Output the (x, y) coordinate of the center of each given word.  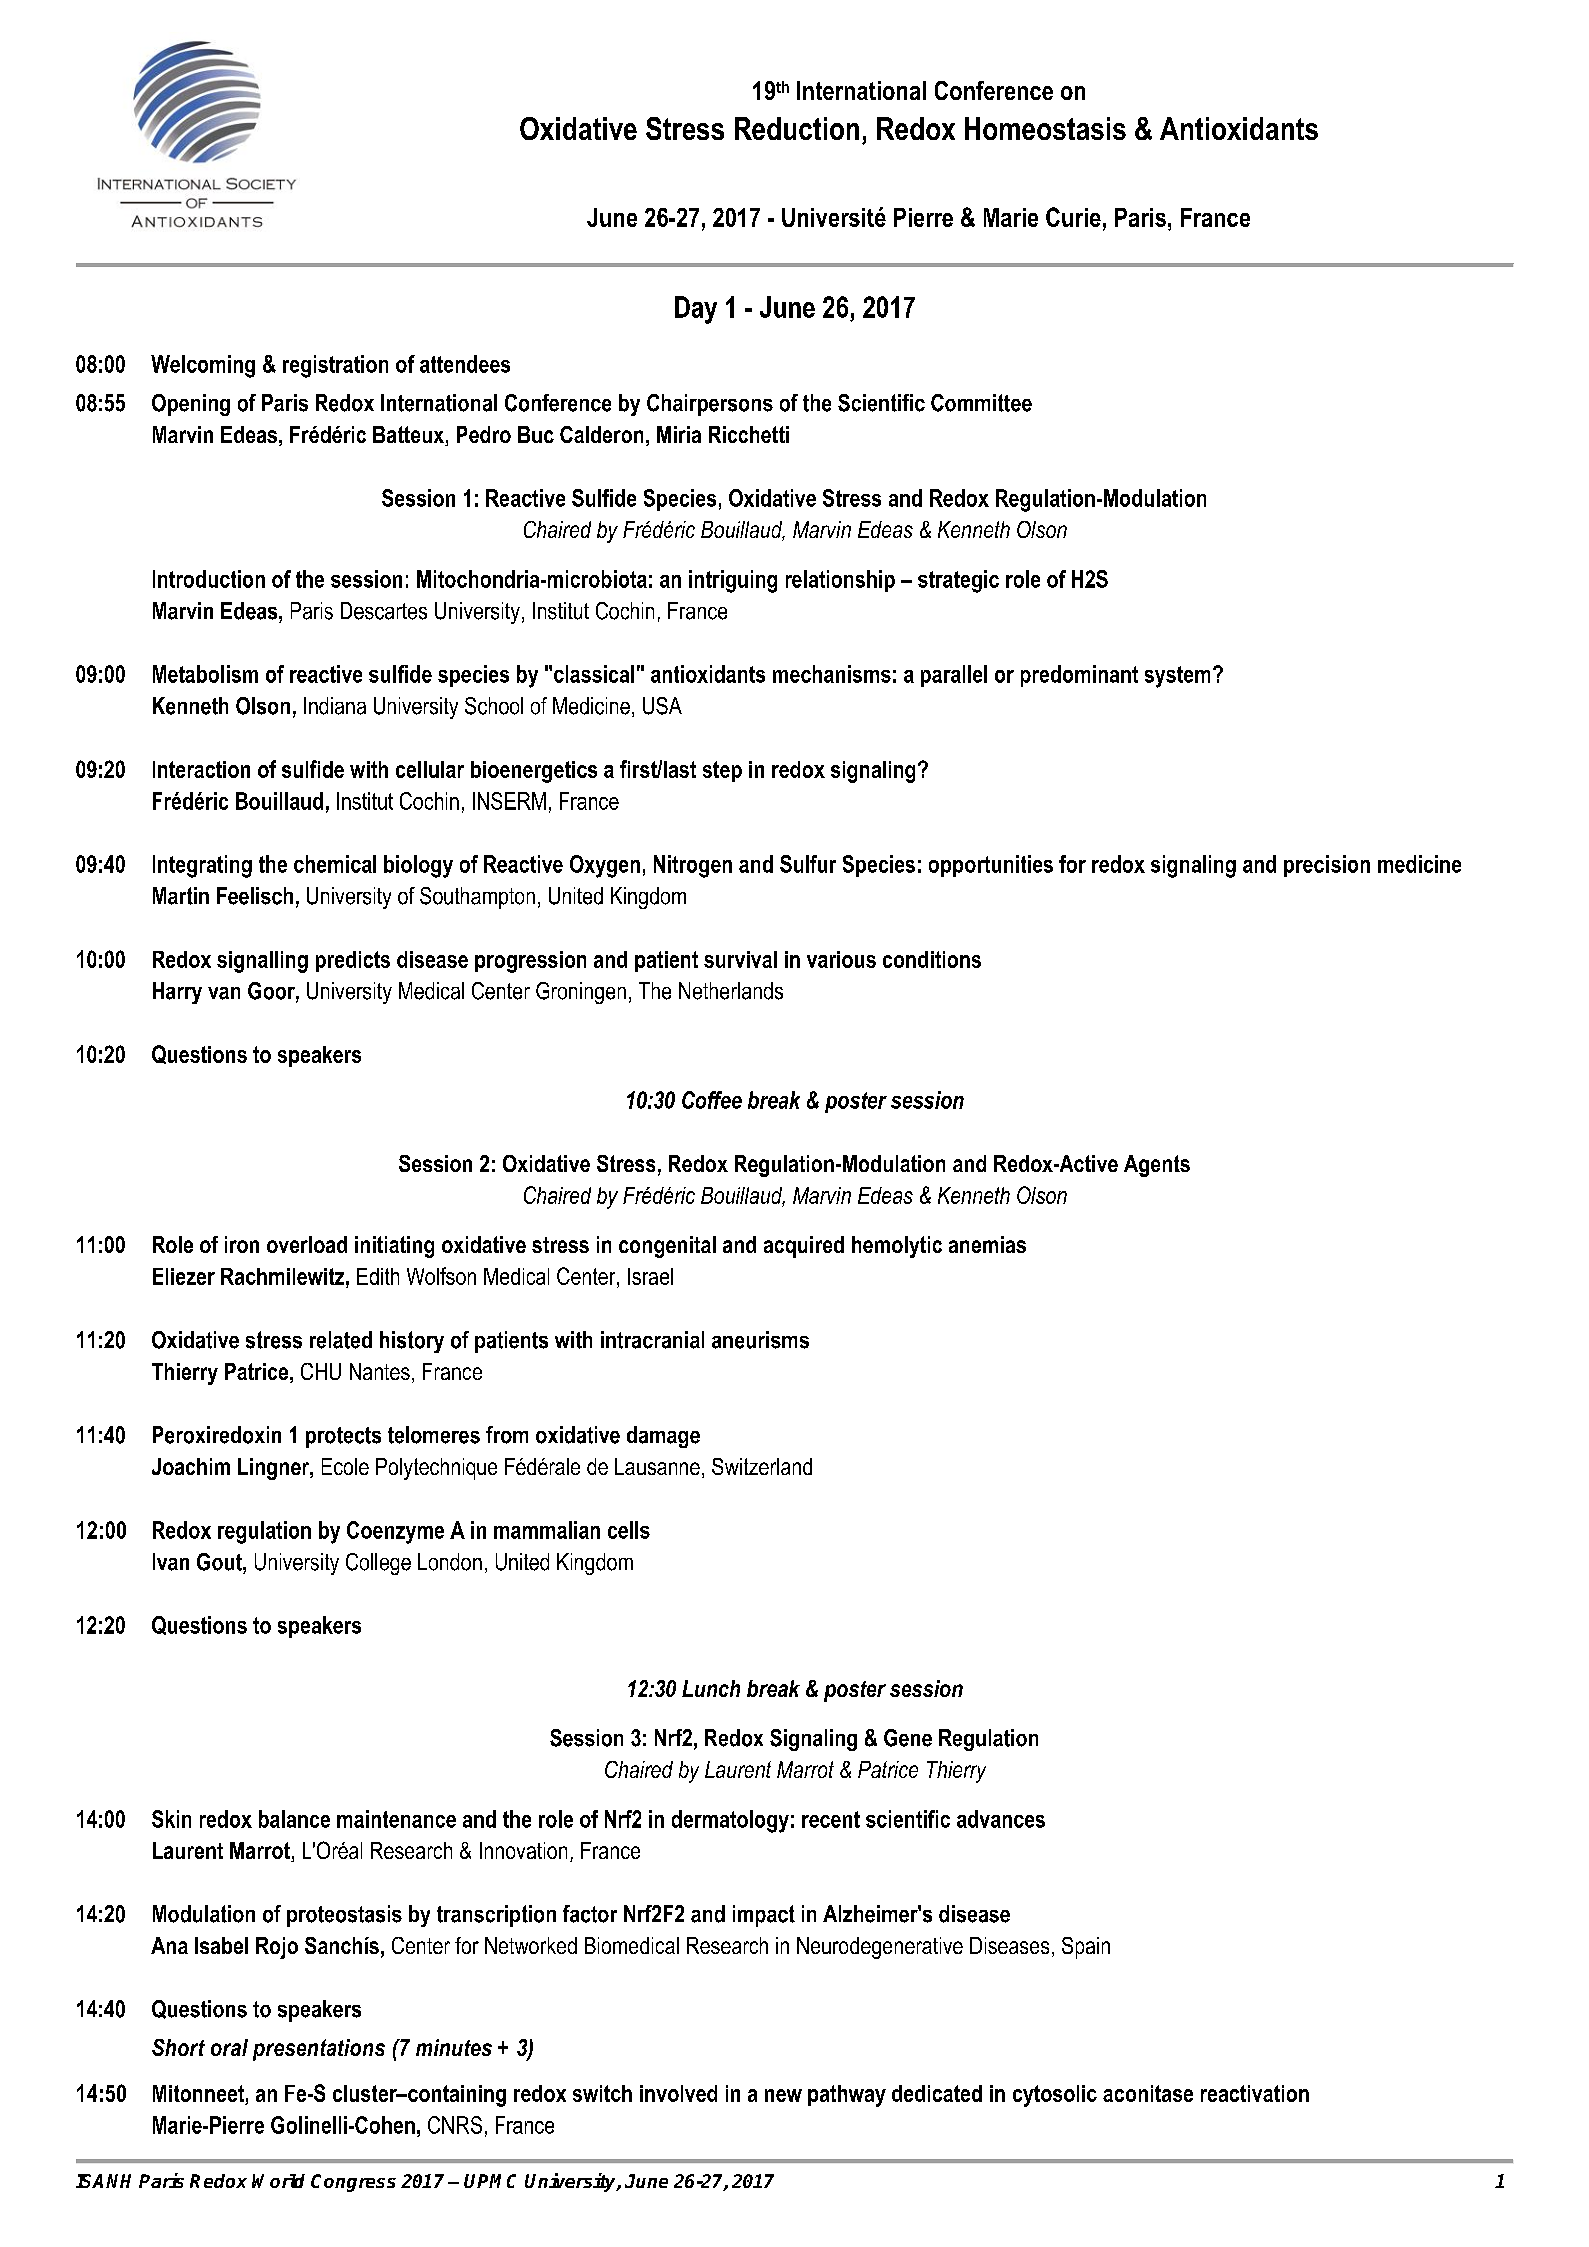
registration (335, 366)
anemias (987, 1244)
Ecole (345, 1466)
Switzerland (762, 1466)
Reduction (797, 128)
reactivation (1255, 2093)
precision (1327, 866)
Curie (1073, 217)
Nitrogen (693, 866)
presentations (319, 2050)
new (783, 2095)
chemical (335, 864)
